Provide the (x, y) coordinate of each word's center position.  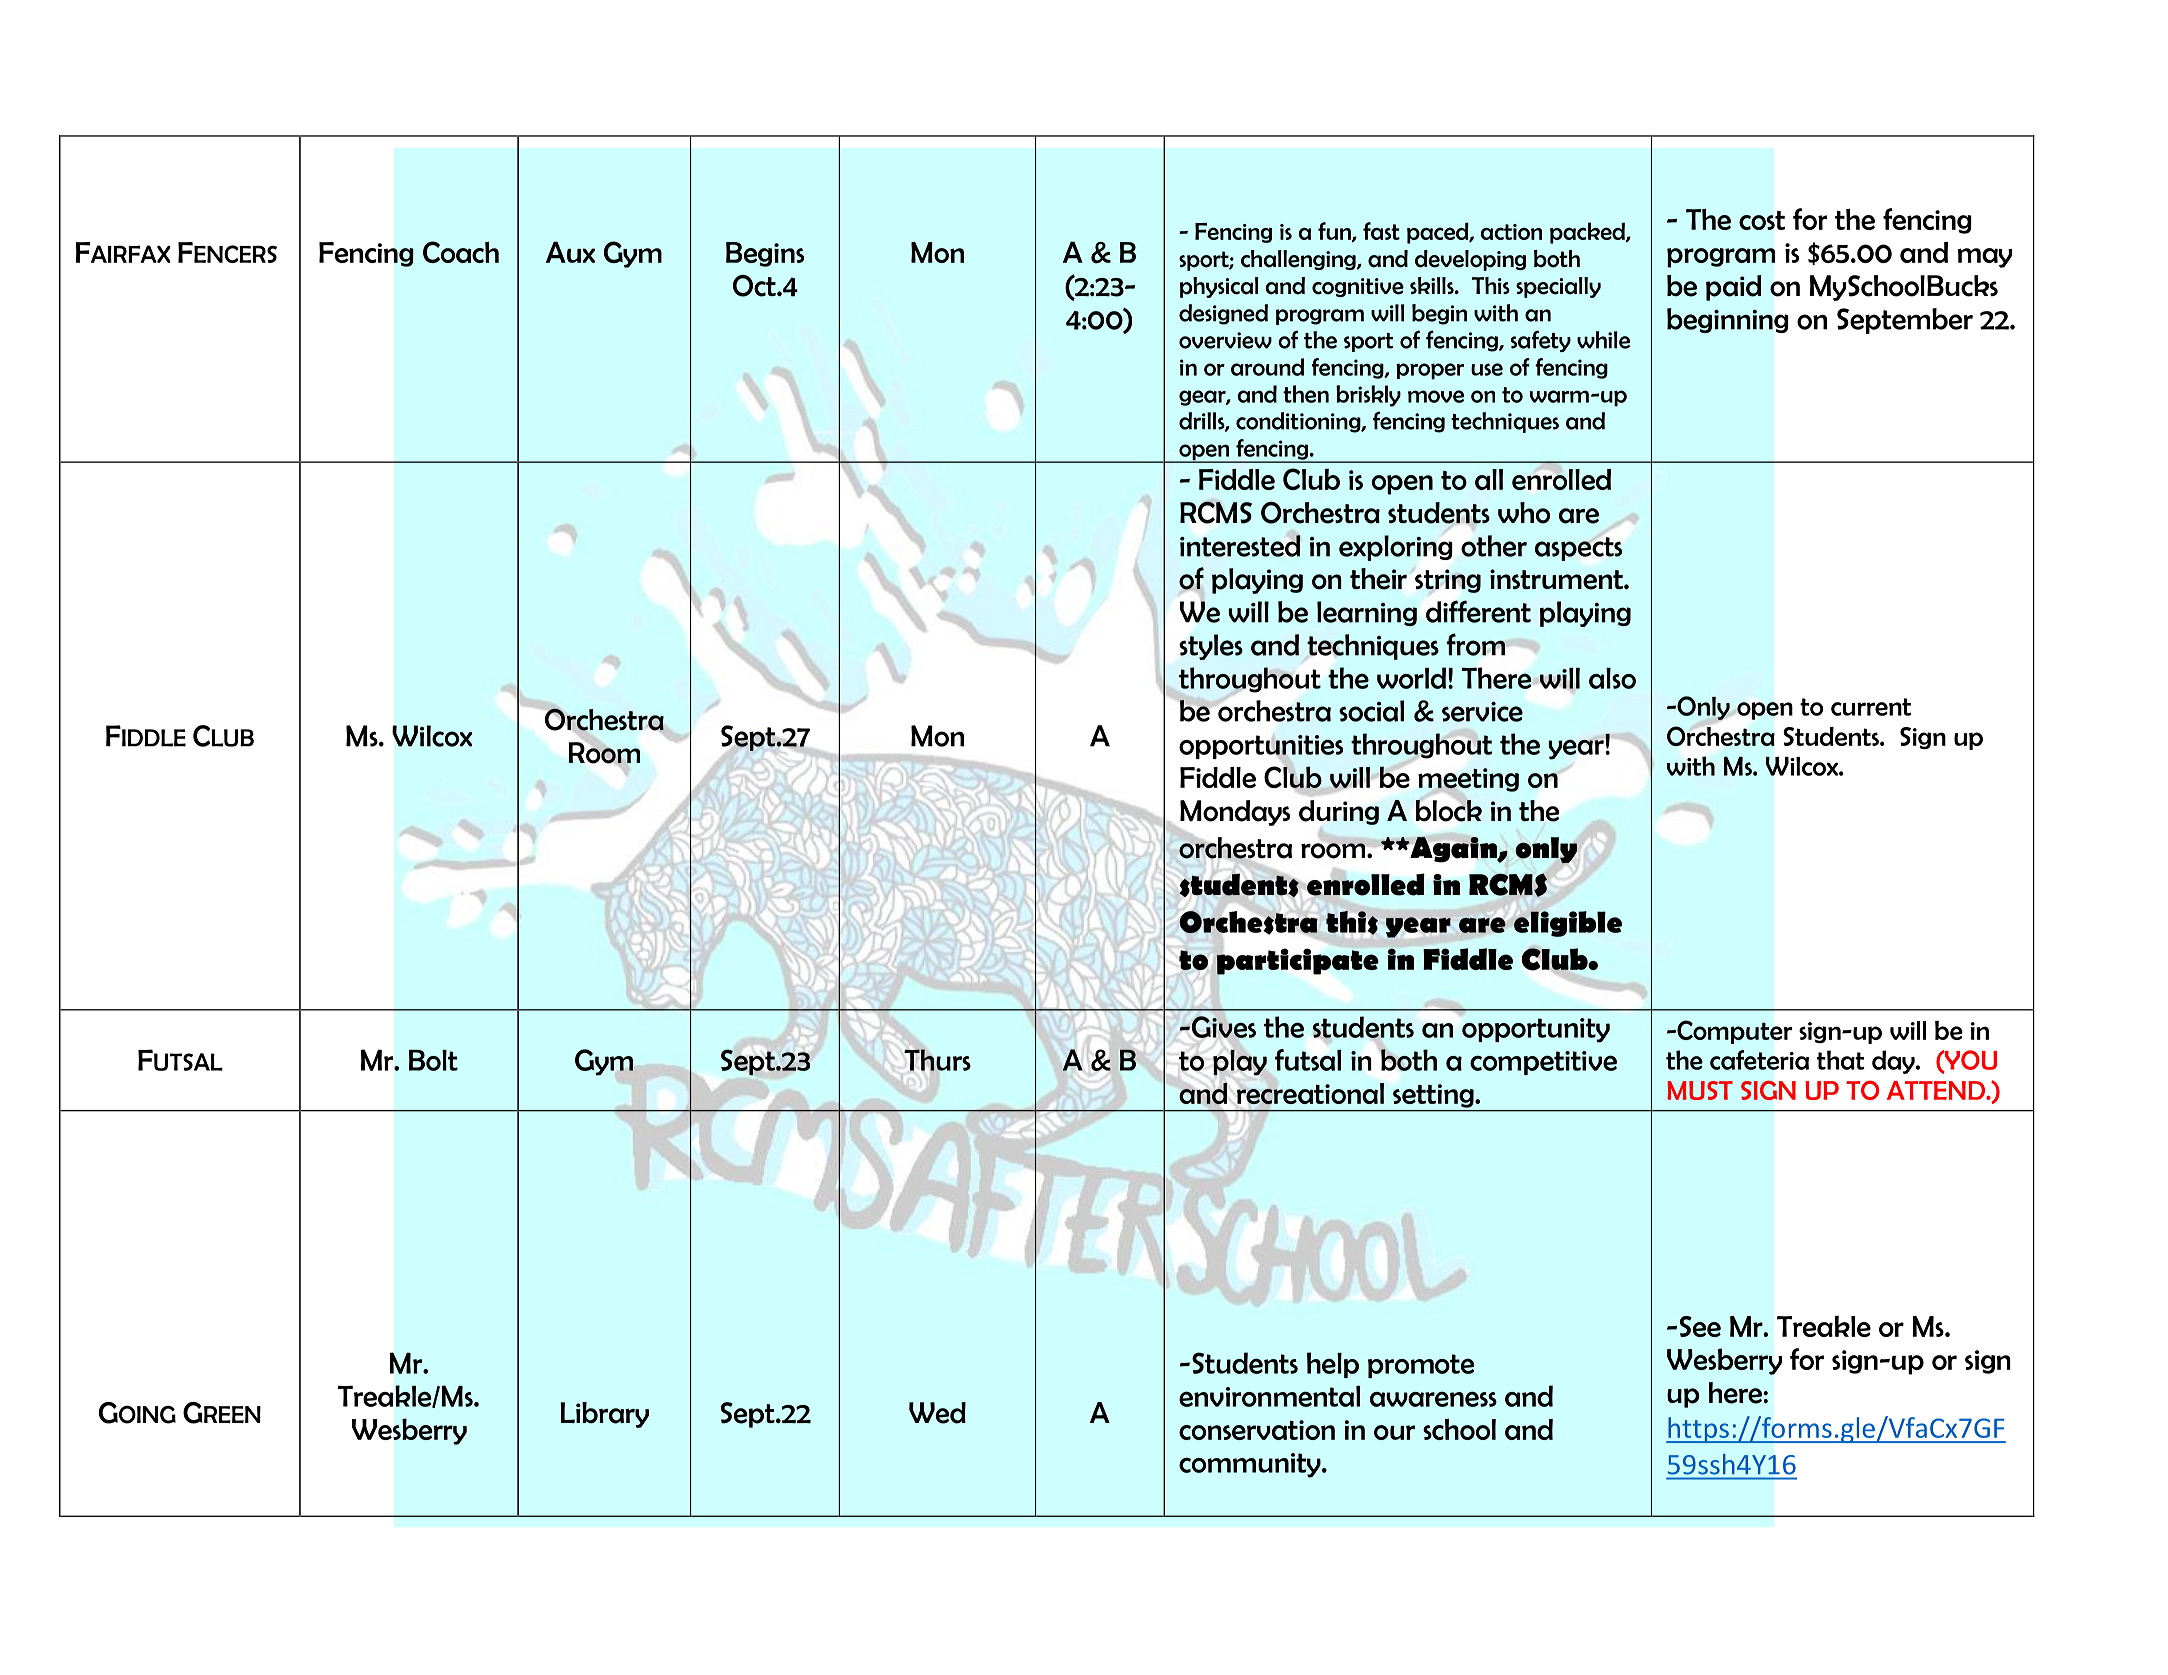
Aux (570, 252)
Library (604, 1415)
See (1700, 1326)
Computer (1733, 1032)
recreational (1310, 1094)
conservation (1257, 1430)
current (1871, 707)
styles (1211, 647)
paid (1733, 288)
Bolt (433, 1060)
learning (1367, 613)
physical (1219, 287)
